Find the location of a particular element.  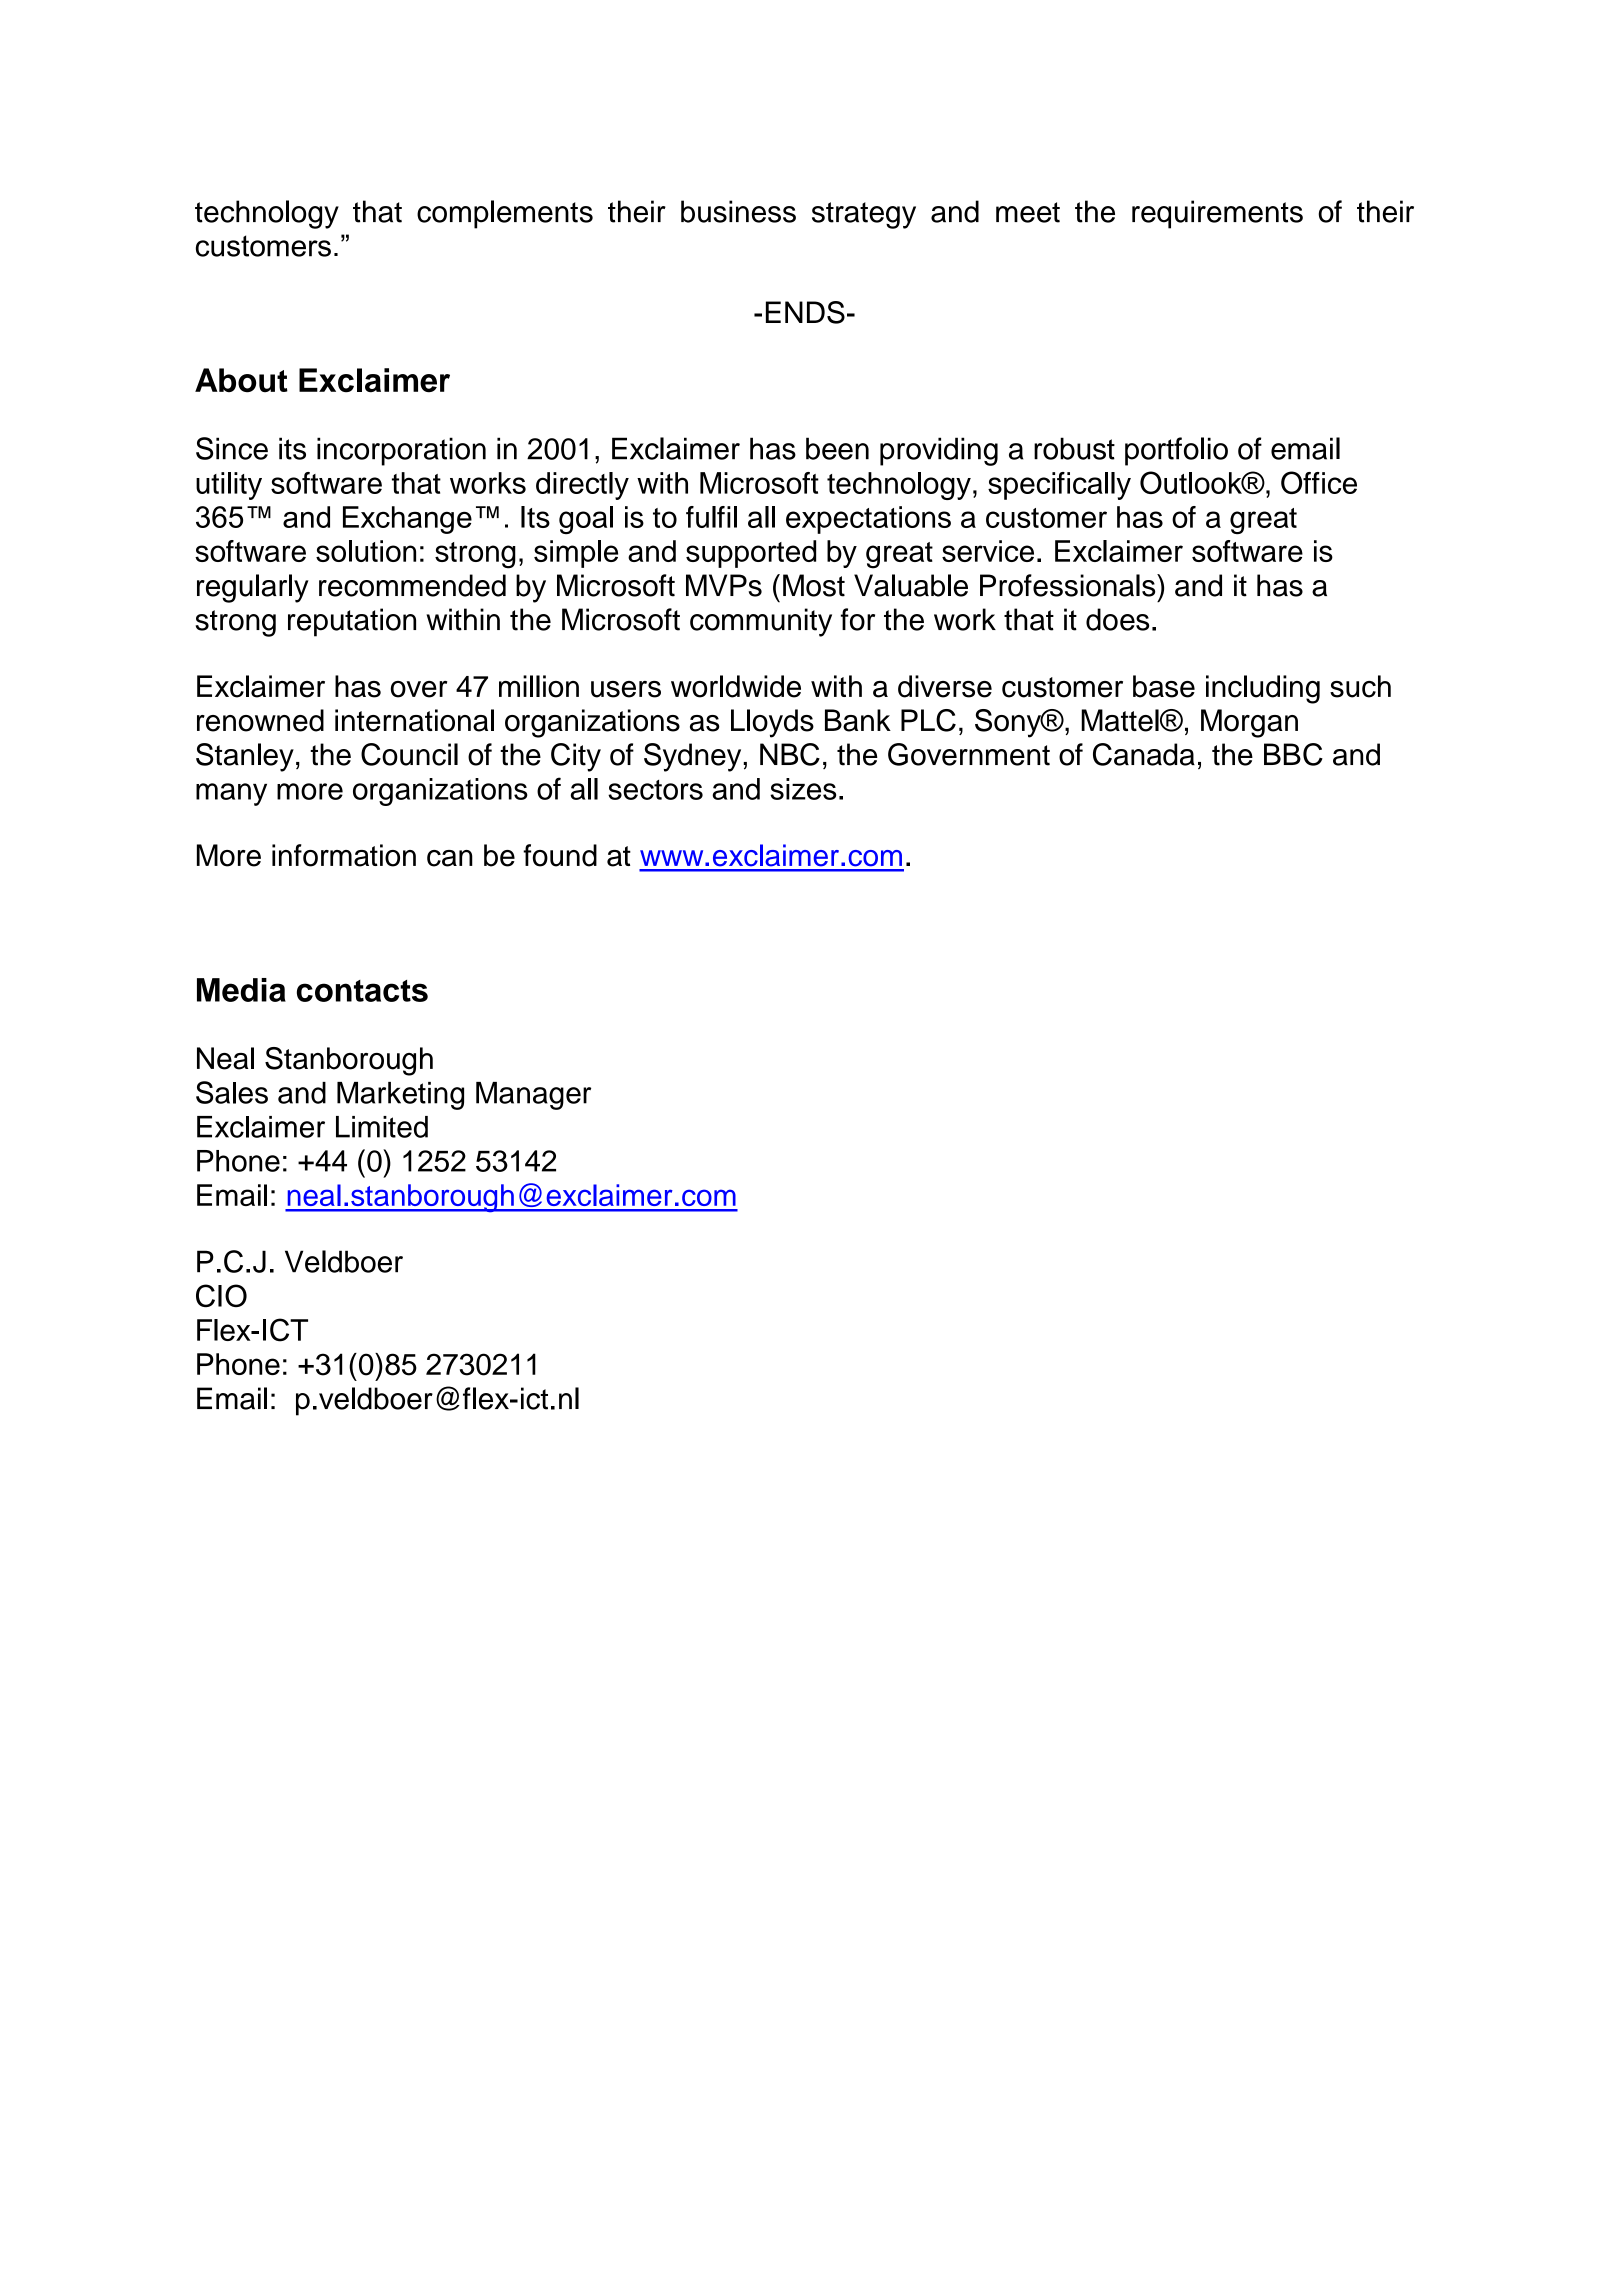

Council is located at coordinates (409, 754).
